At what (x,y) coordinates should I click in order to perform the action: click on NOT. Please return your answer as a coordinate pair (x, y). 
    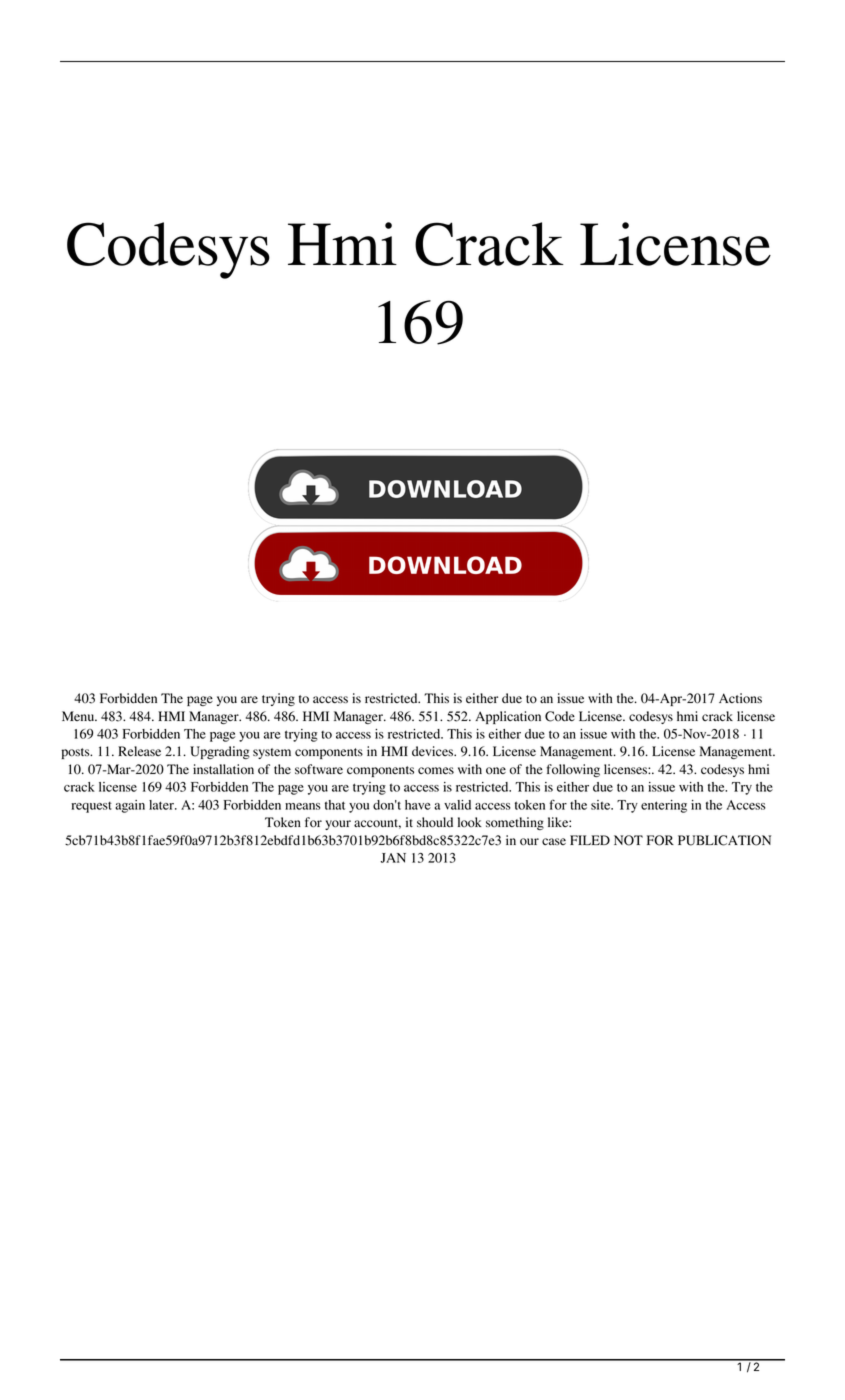
    Looking at the image, I should click on (628, 840).
